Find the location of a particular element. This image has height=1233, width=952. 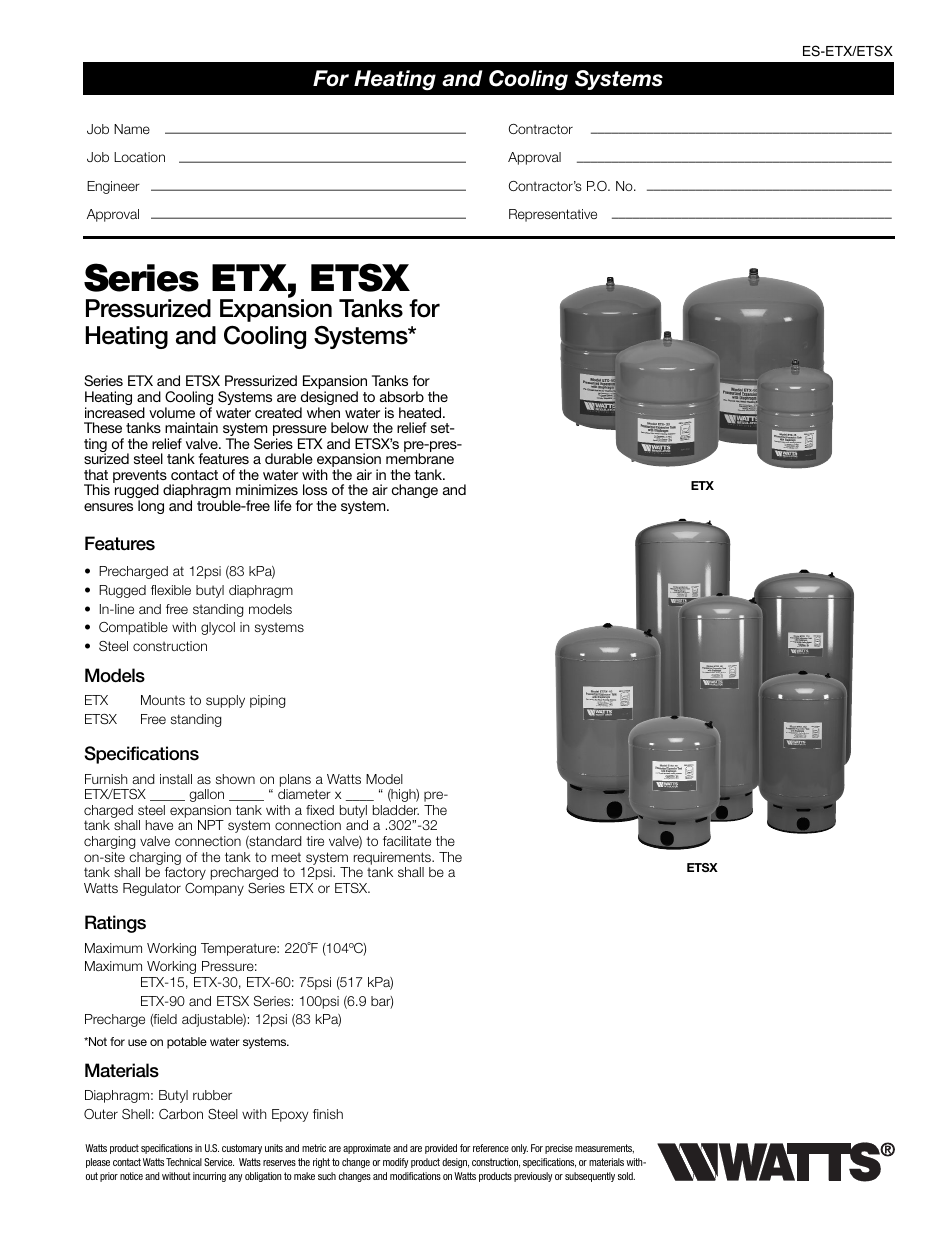

Compatible is located at coordinates (133, 628).
